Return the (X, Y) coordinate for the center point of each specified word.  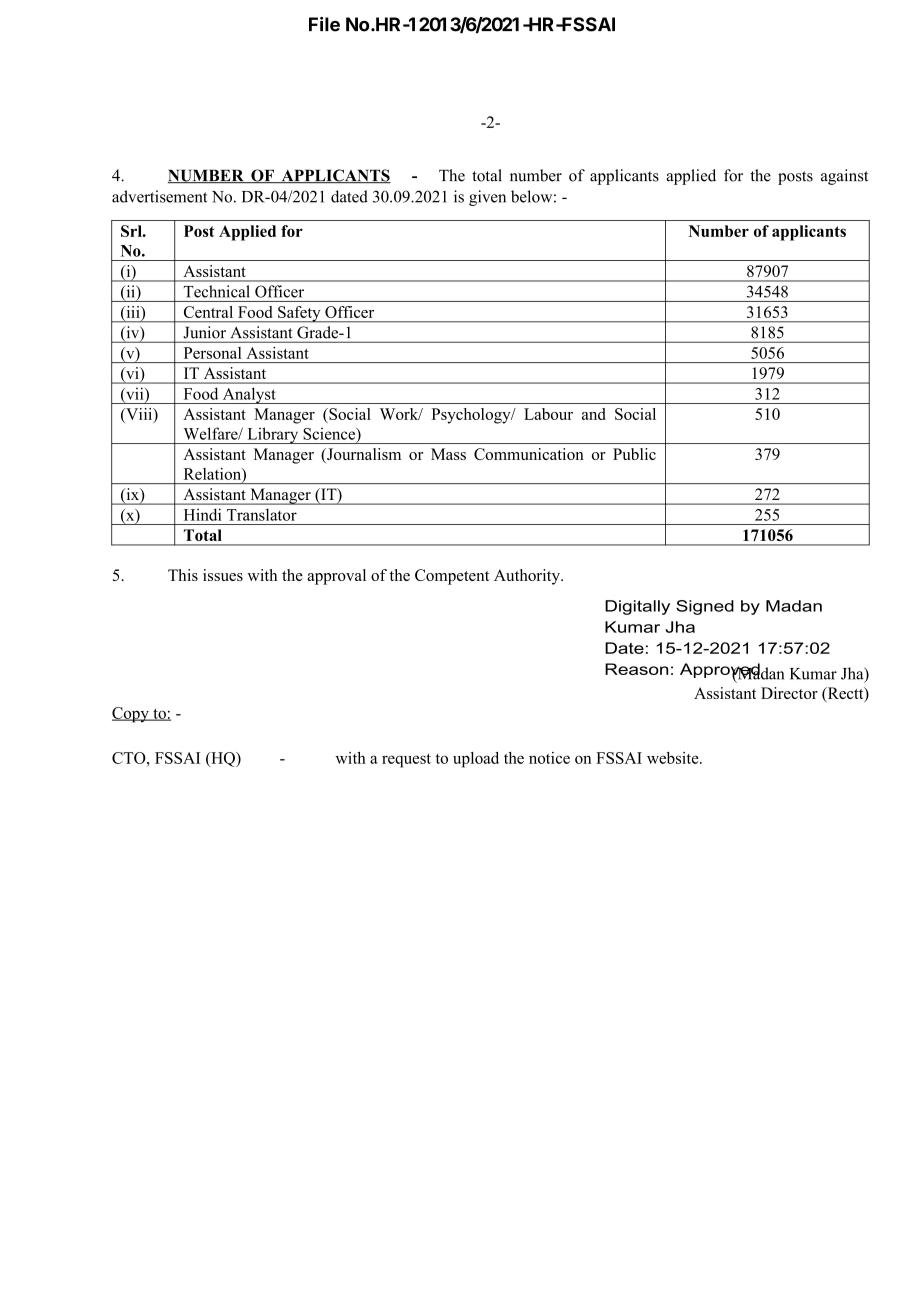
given (487, 198)
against (844, 177)
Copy (131, 715)
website (674, 758)
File (324, 24)
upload (476, 760)
